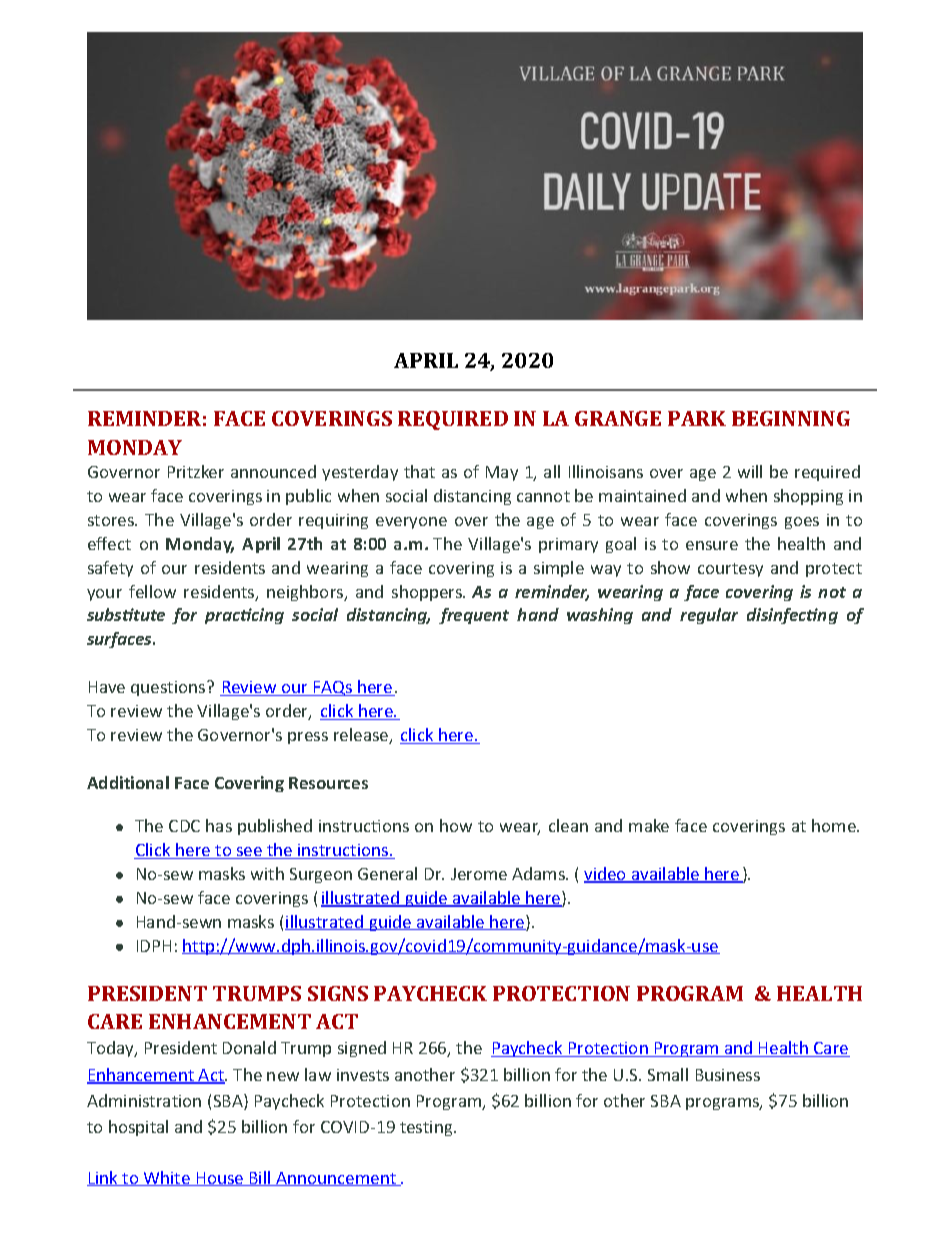 This screenshot has width=952, height=1233. I want to click on will, so click(750, 471).
